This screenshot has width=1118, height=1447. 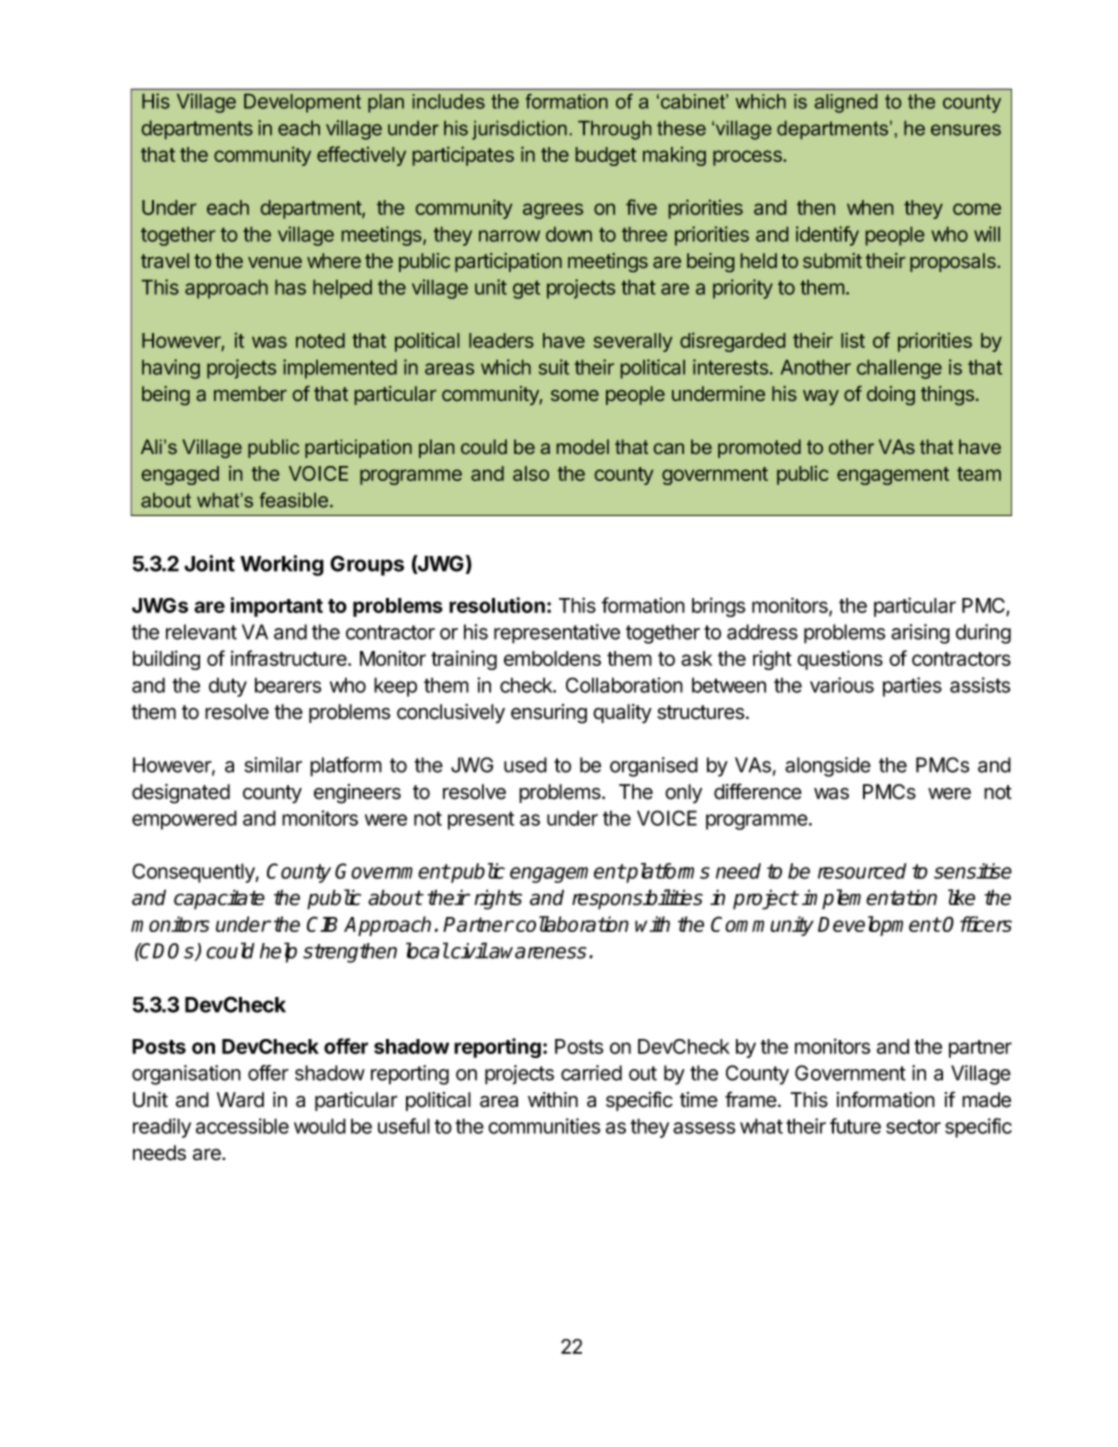 I want to click on aligned, so click(x=846, y=103).
